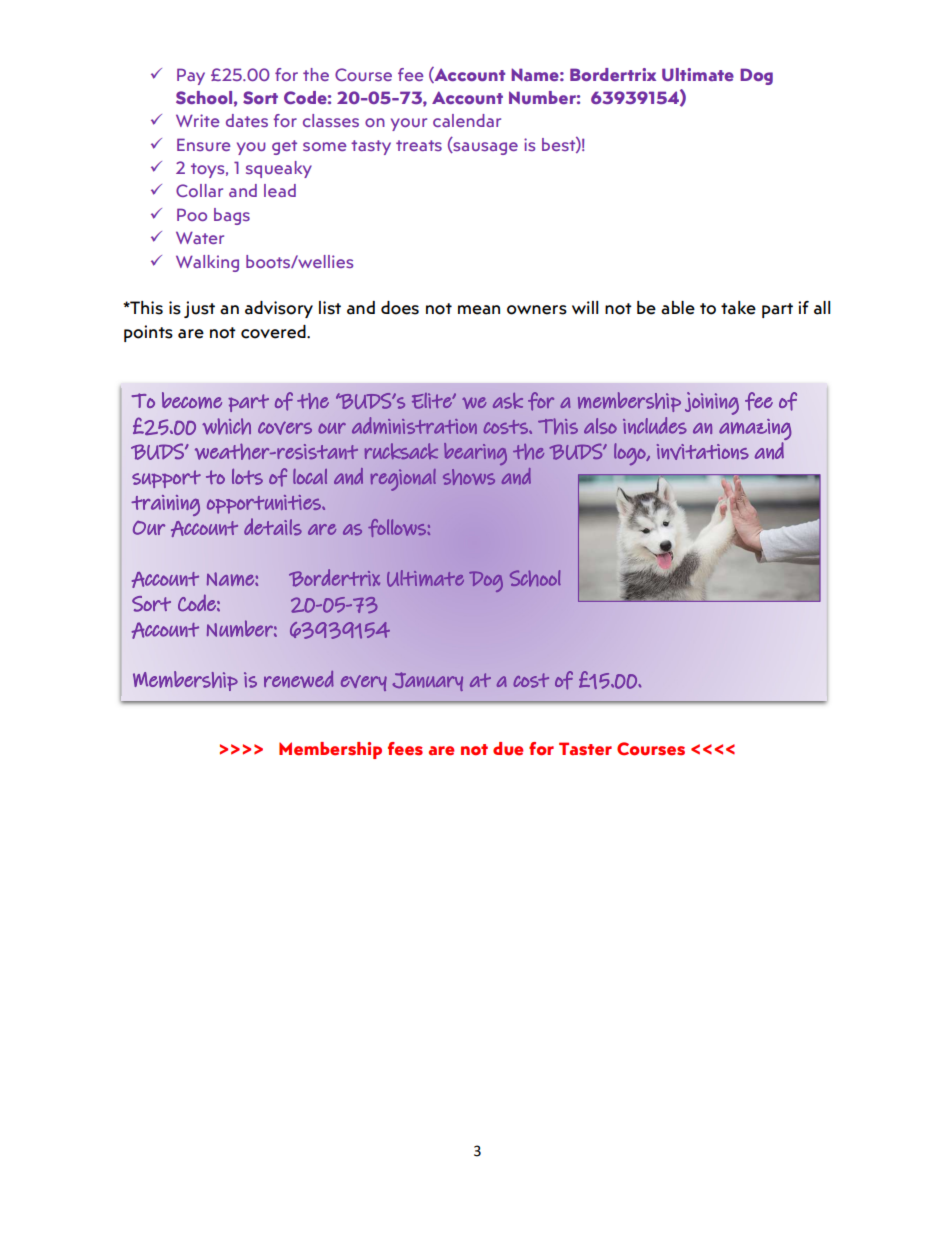 This document has height=1233, width=952. Describe the element at coordinates (419, 145) in the document. I see `treats` at that location.
